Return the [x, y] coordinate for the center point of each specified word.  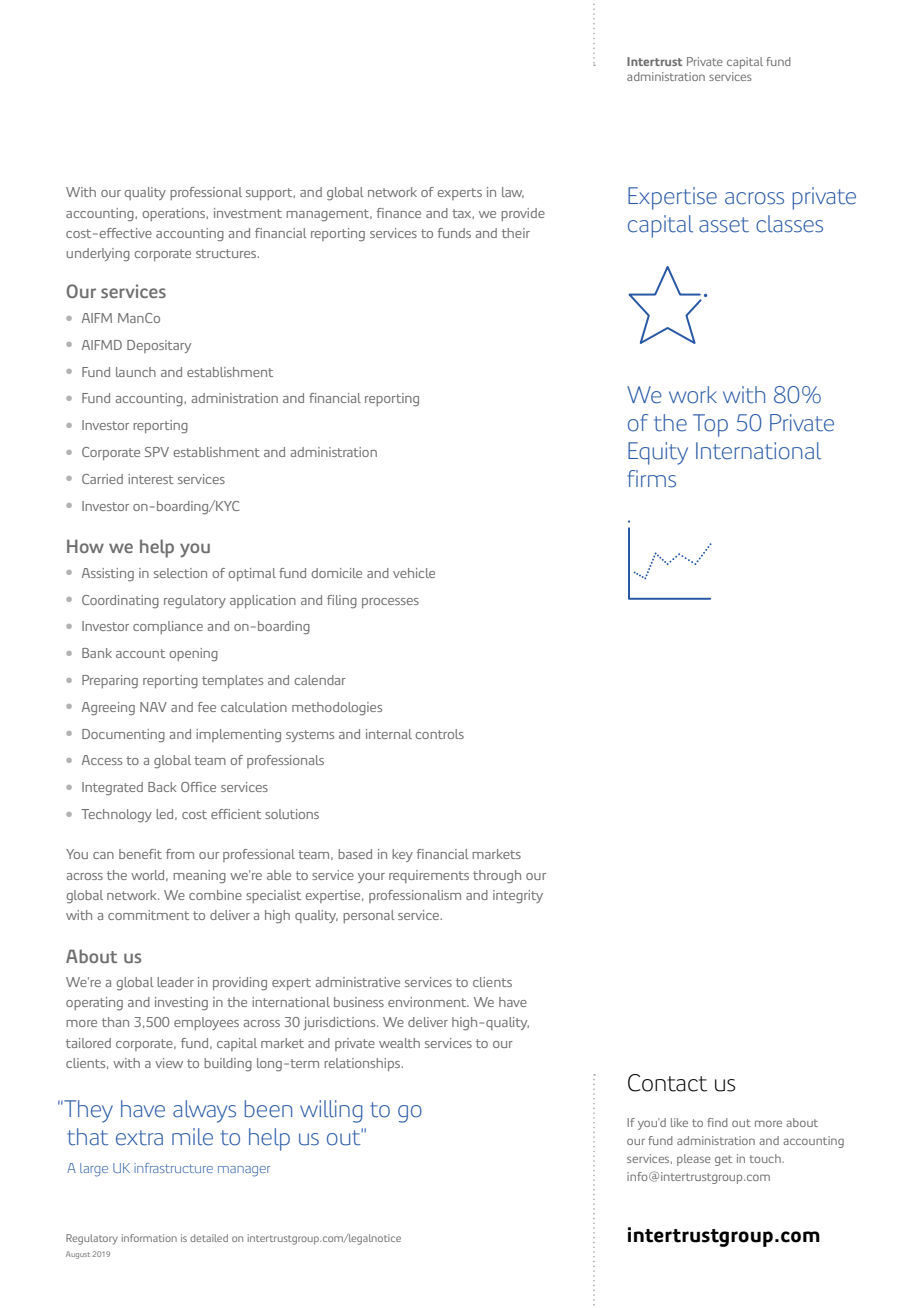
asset [724, 225]
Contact [667, 1083]
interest [151, 479]
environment [428, 1002]
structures [227, 253]
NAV [153, 707]
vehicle [414, 573]
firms [651, 479]
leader [175, 982]
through [497, 877]
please [694, 1160]
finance [399, 213]
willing [331, 1111]
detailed [209, 1238]
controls [439, 734]
